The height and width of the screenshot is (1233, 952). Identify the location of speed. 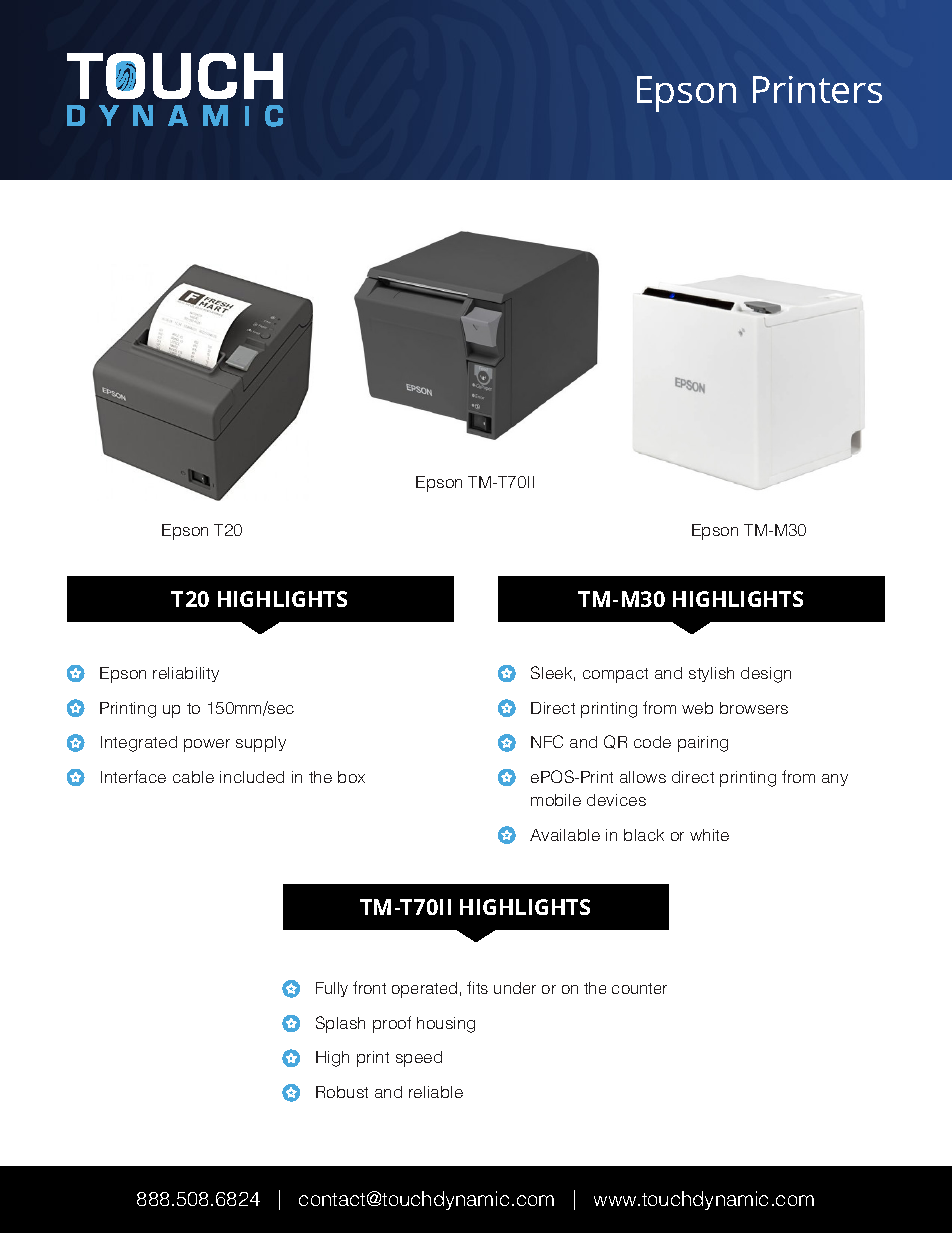
(419, 1059).
